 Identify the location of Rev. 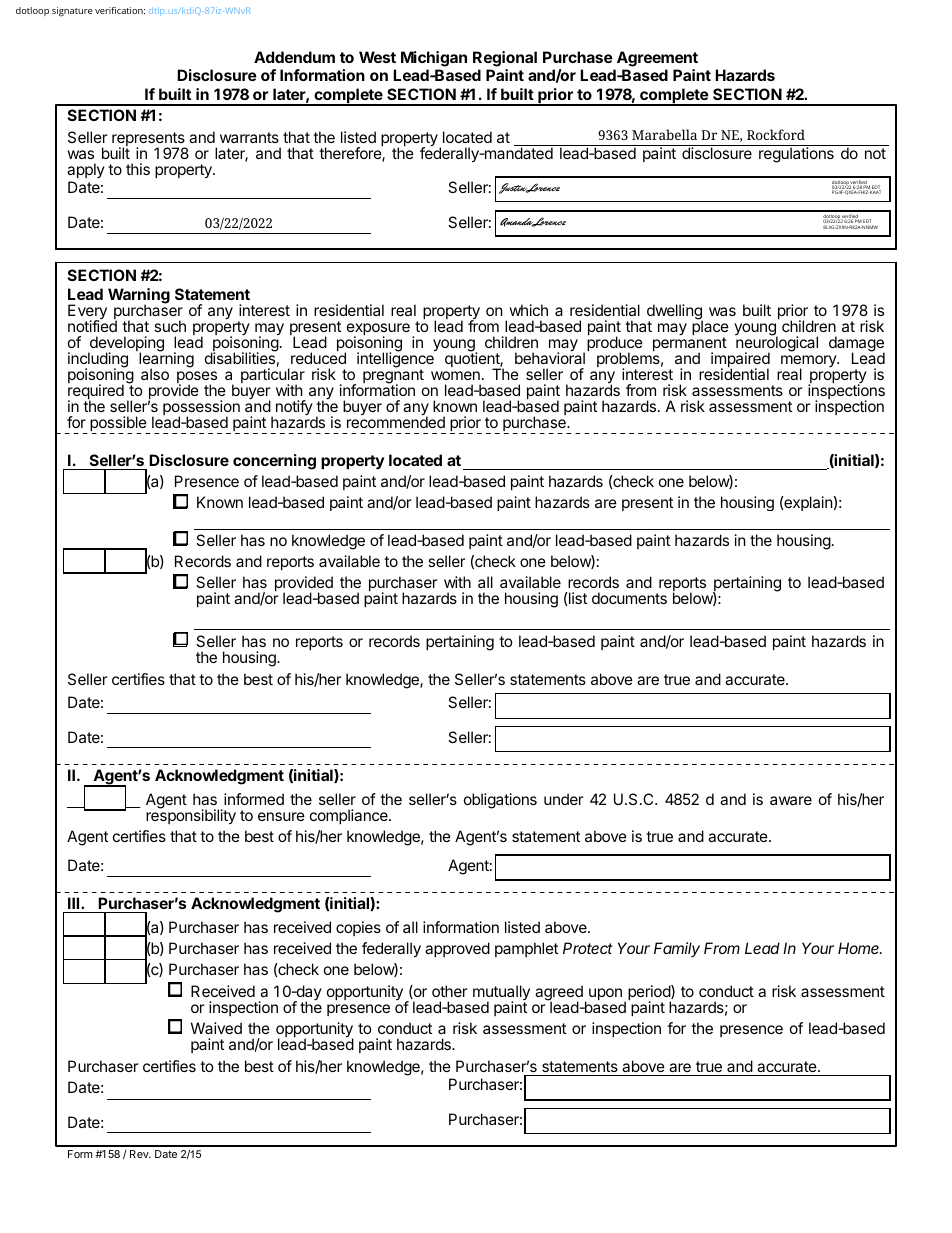
(140, 1154).
